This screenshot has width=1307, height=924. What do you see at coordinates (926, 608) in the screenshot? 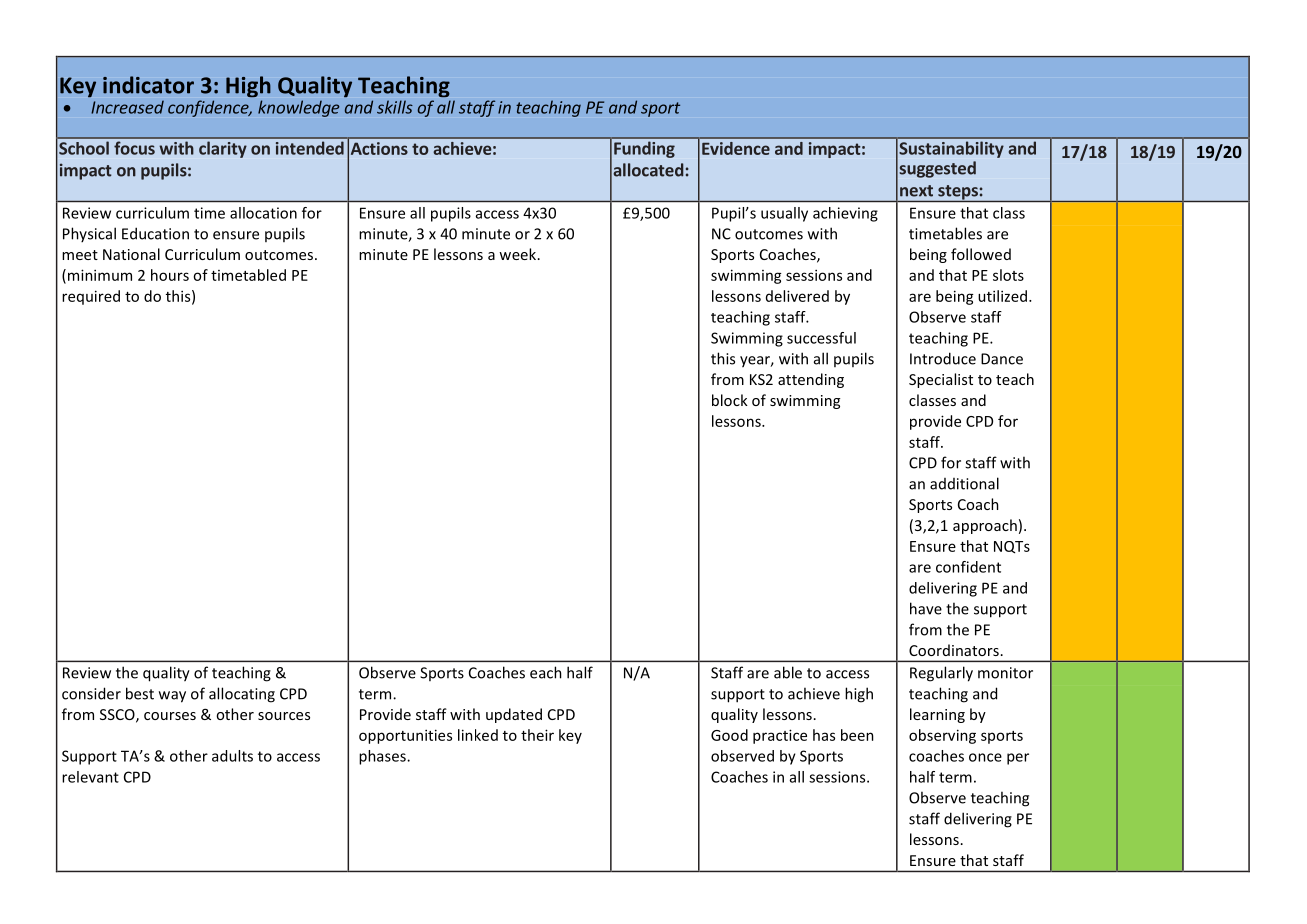
I see `have` at bounding box center [926, 608].
